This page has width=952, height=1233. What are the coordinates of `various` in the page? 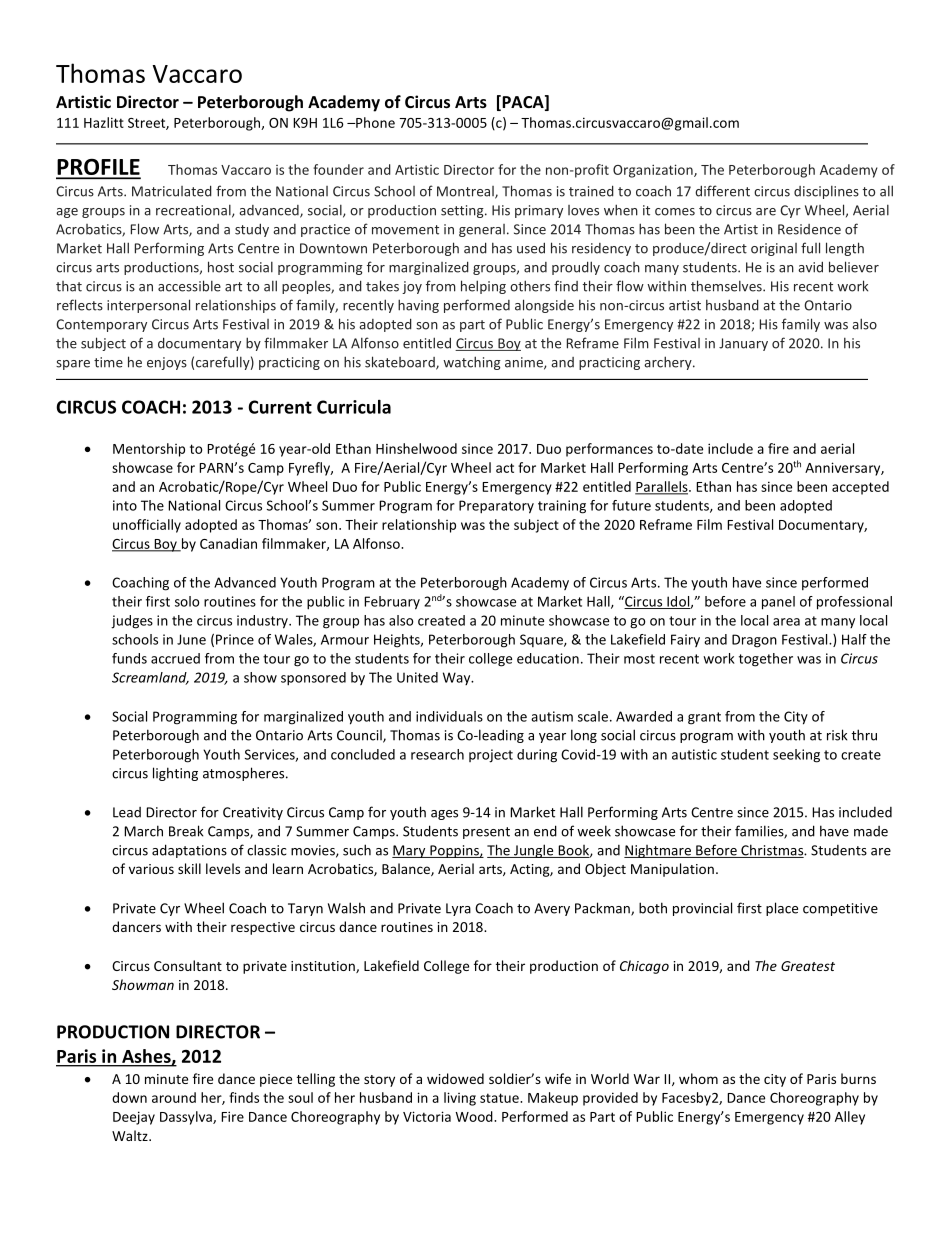 It's located at (151, 869).
